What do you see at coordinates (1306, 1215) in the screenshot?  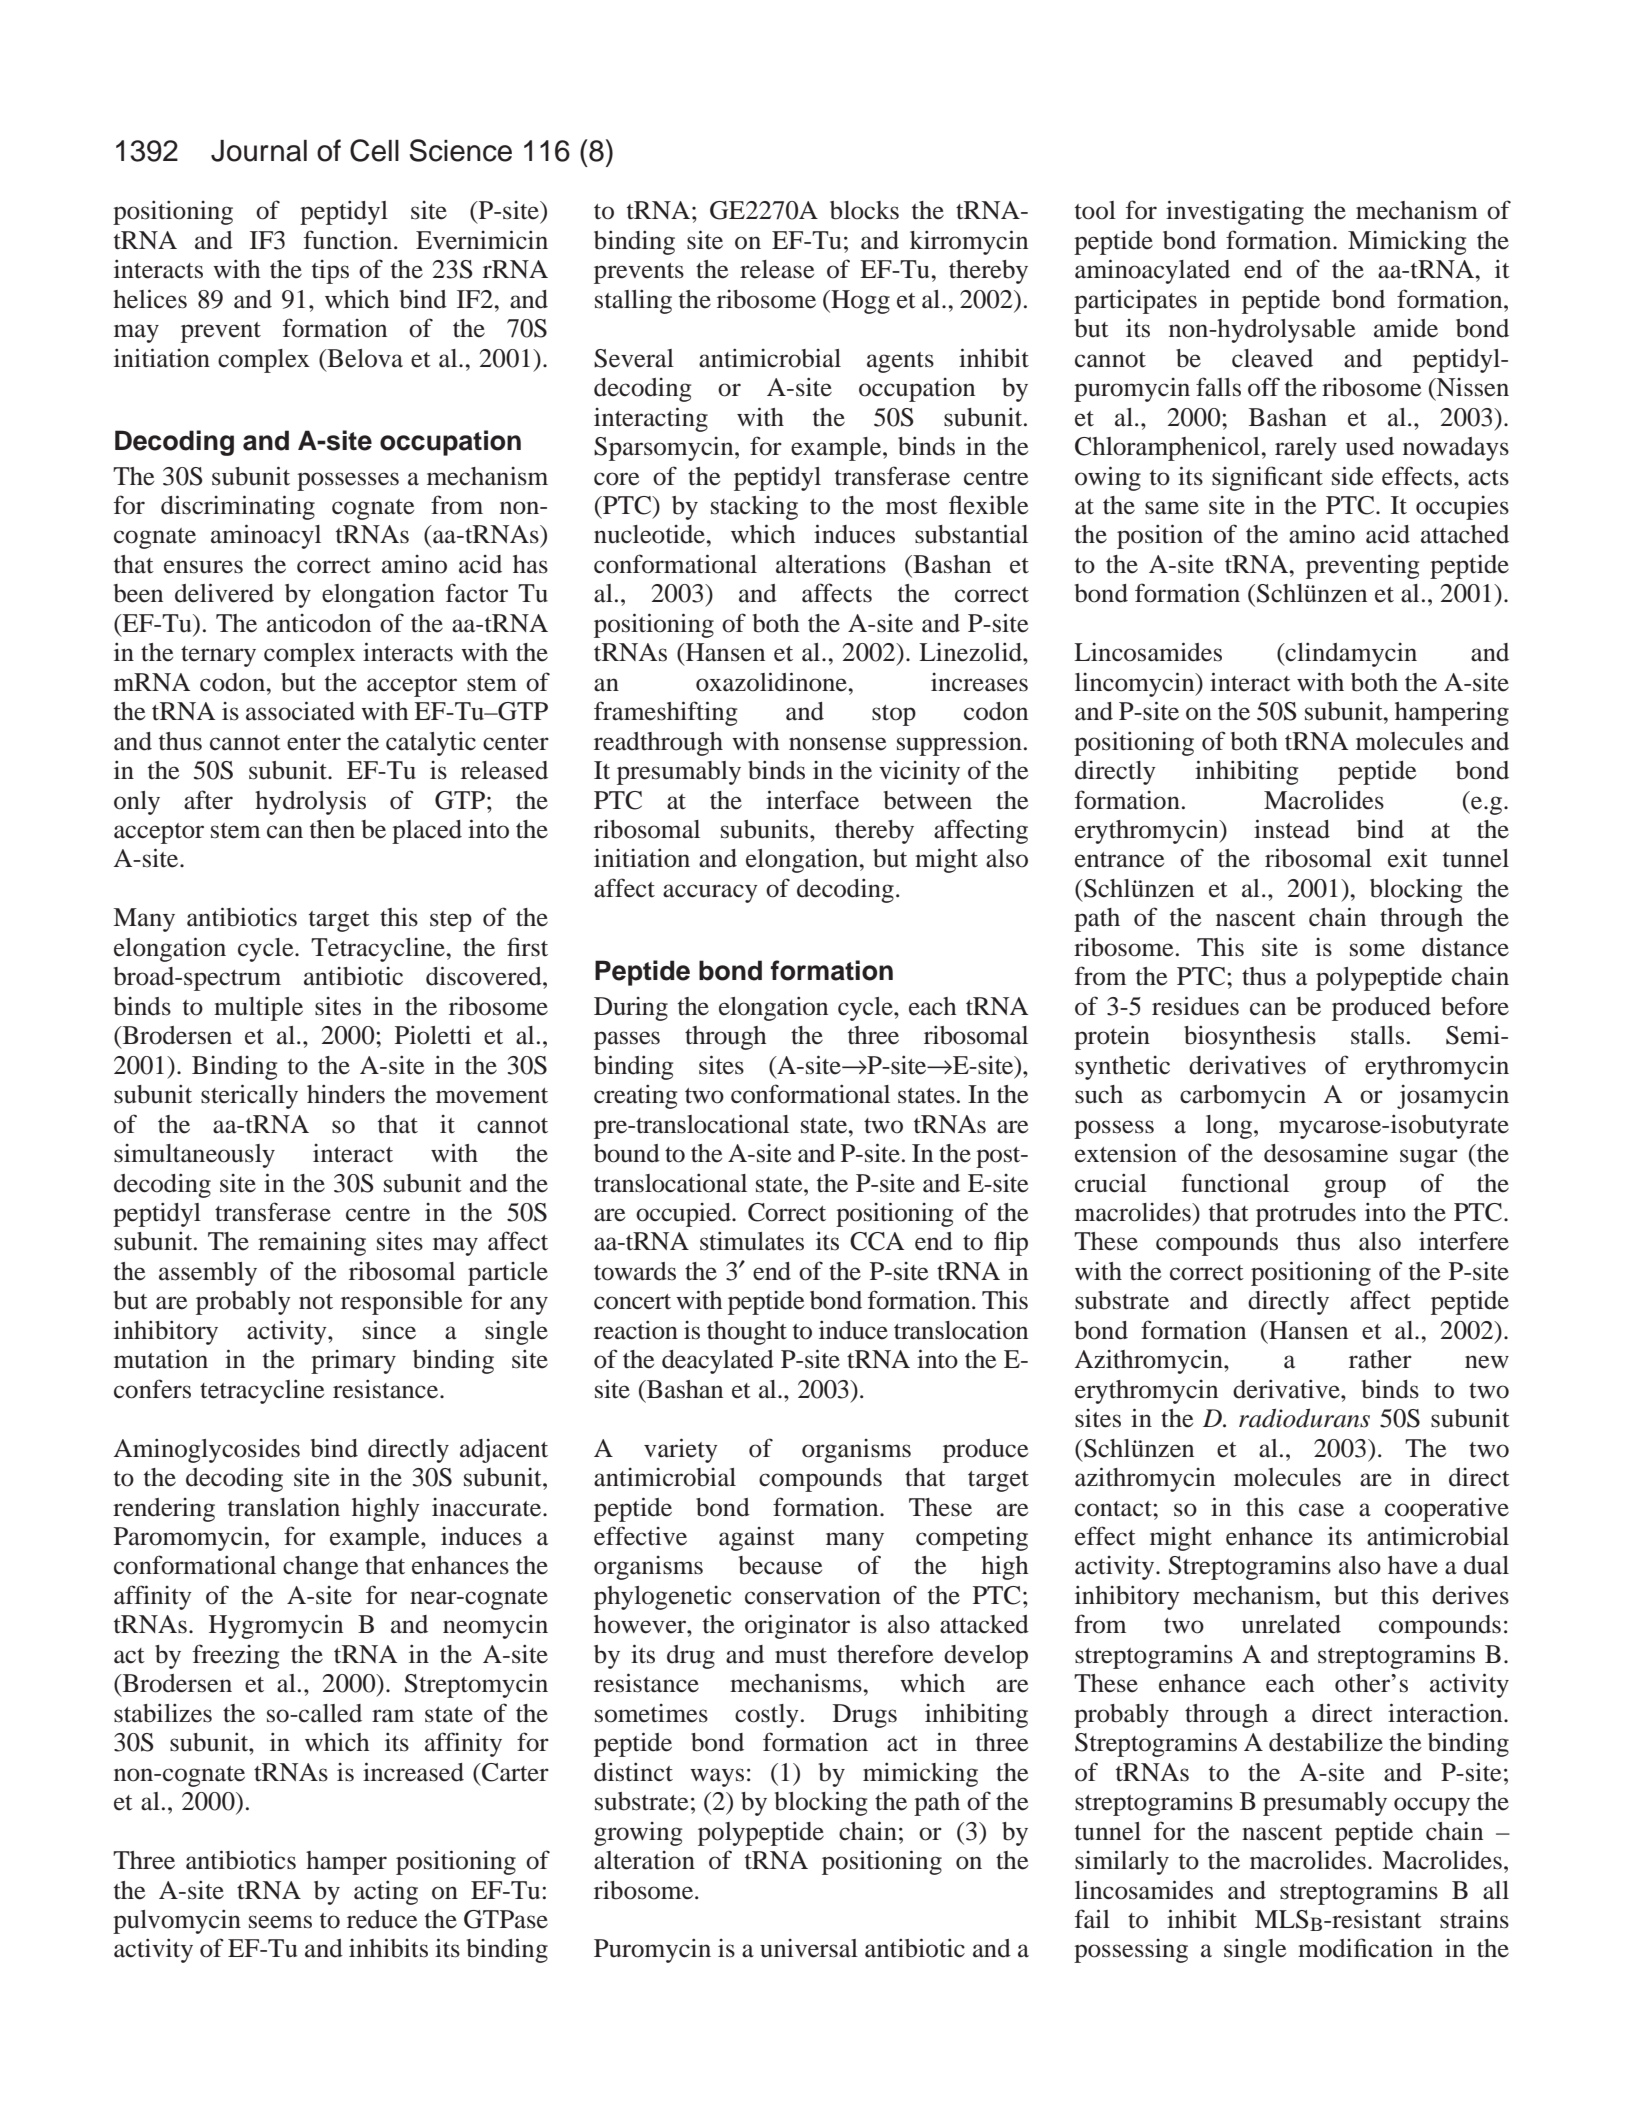 I see `protrudes` at bounding box center [1306, 1215].
